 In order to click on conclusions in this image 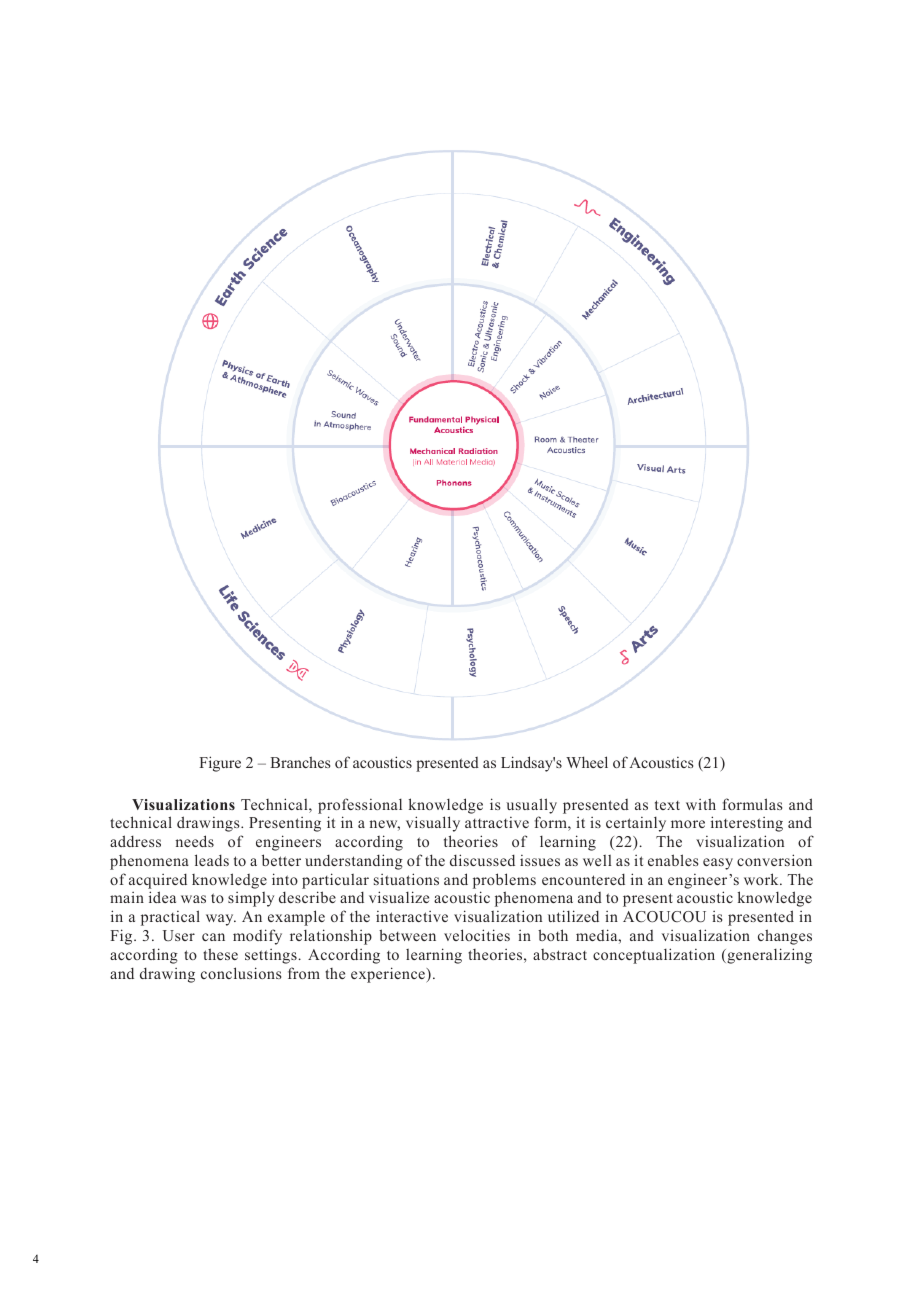, I will do `click(241, 973)`.
